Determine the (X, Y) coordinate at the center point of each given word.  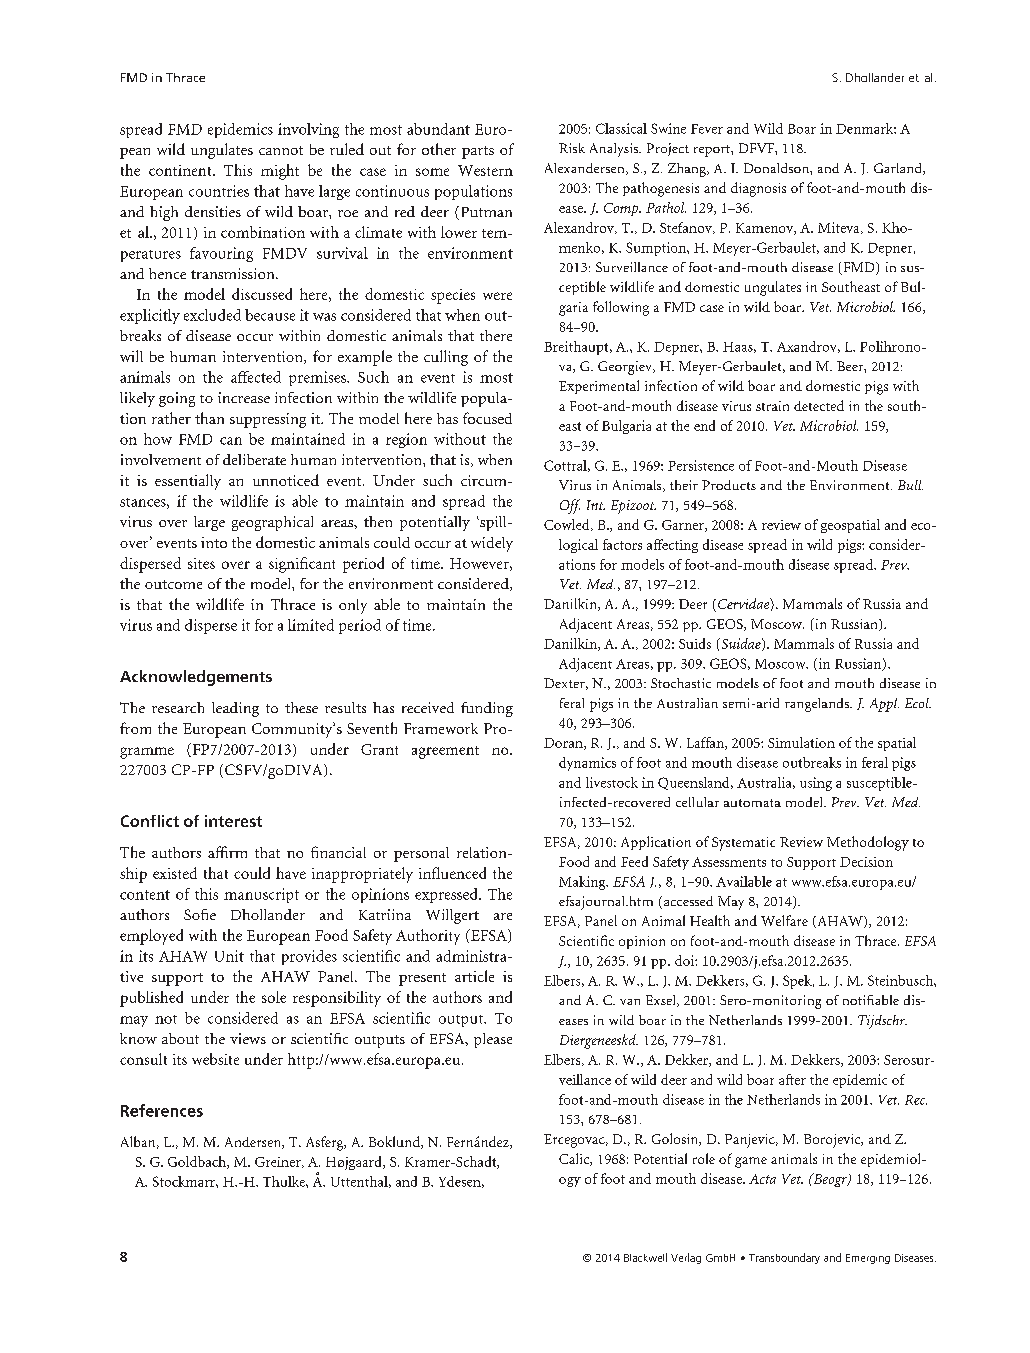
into (214, 542)
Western (485, 170)
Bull (910, 485)
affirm (227, 852)
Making (583, 883)
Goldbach (198, 1162)
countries (219, 191)
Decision (866, 862)
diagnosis (758, 189)
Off (570, 506)
